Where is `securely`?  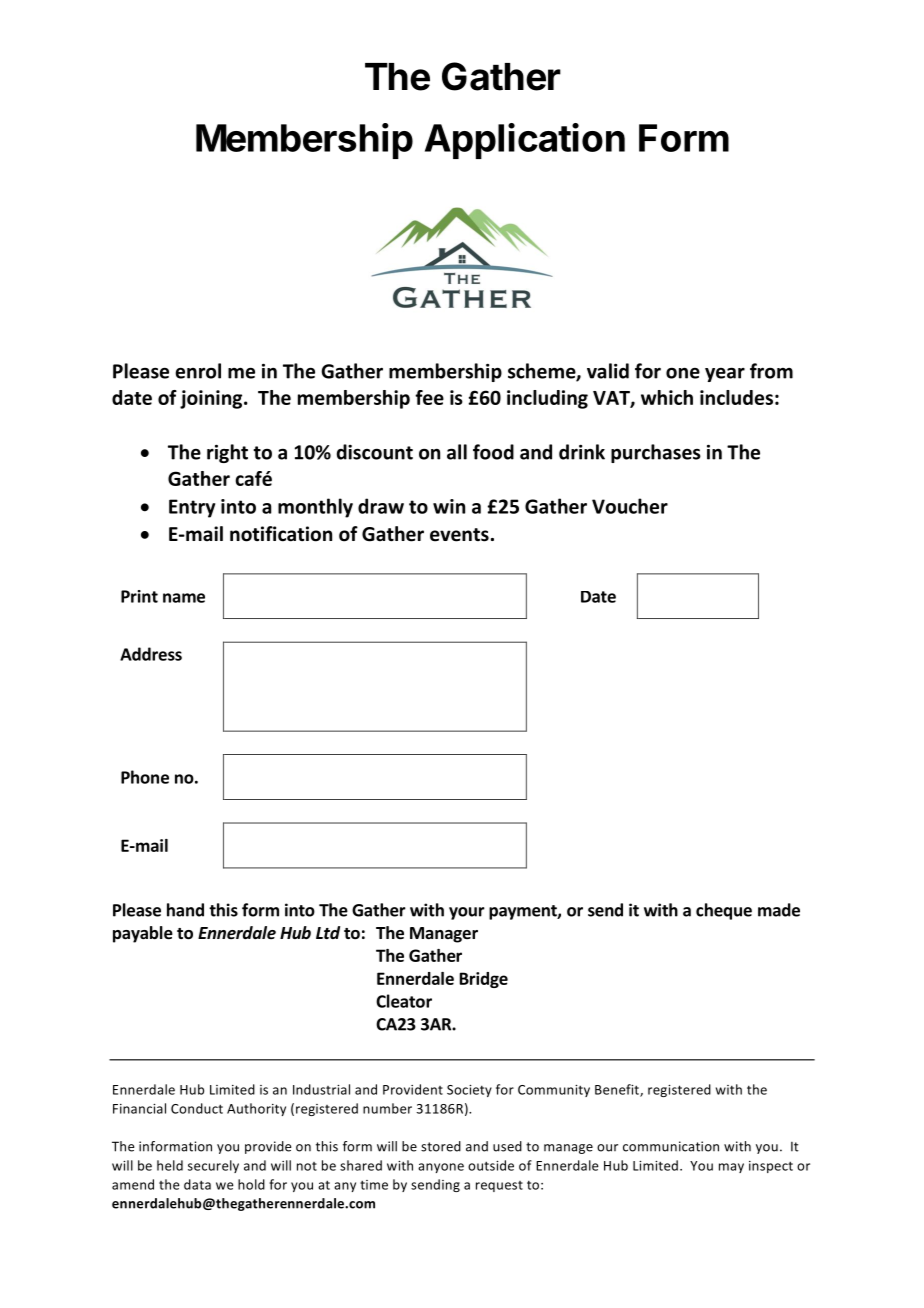
securely is located at coordinates (213, 1166).
